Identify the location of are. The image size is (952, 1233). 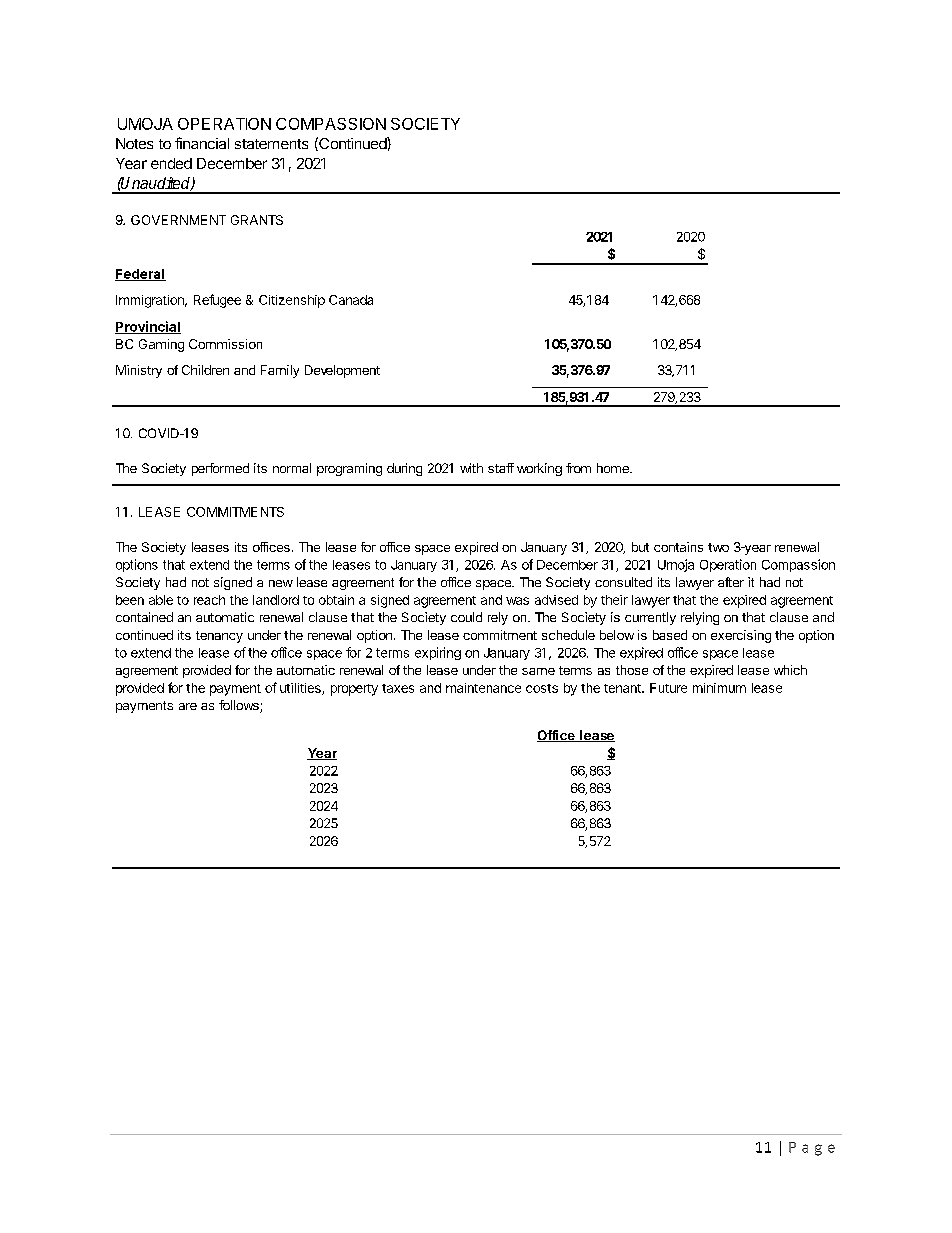
(188, 706).
